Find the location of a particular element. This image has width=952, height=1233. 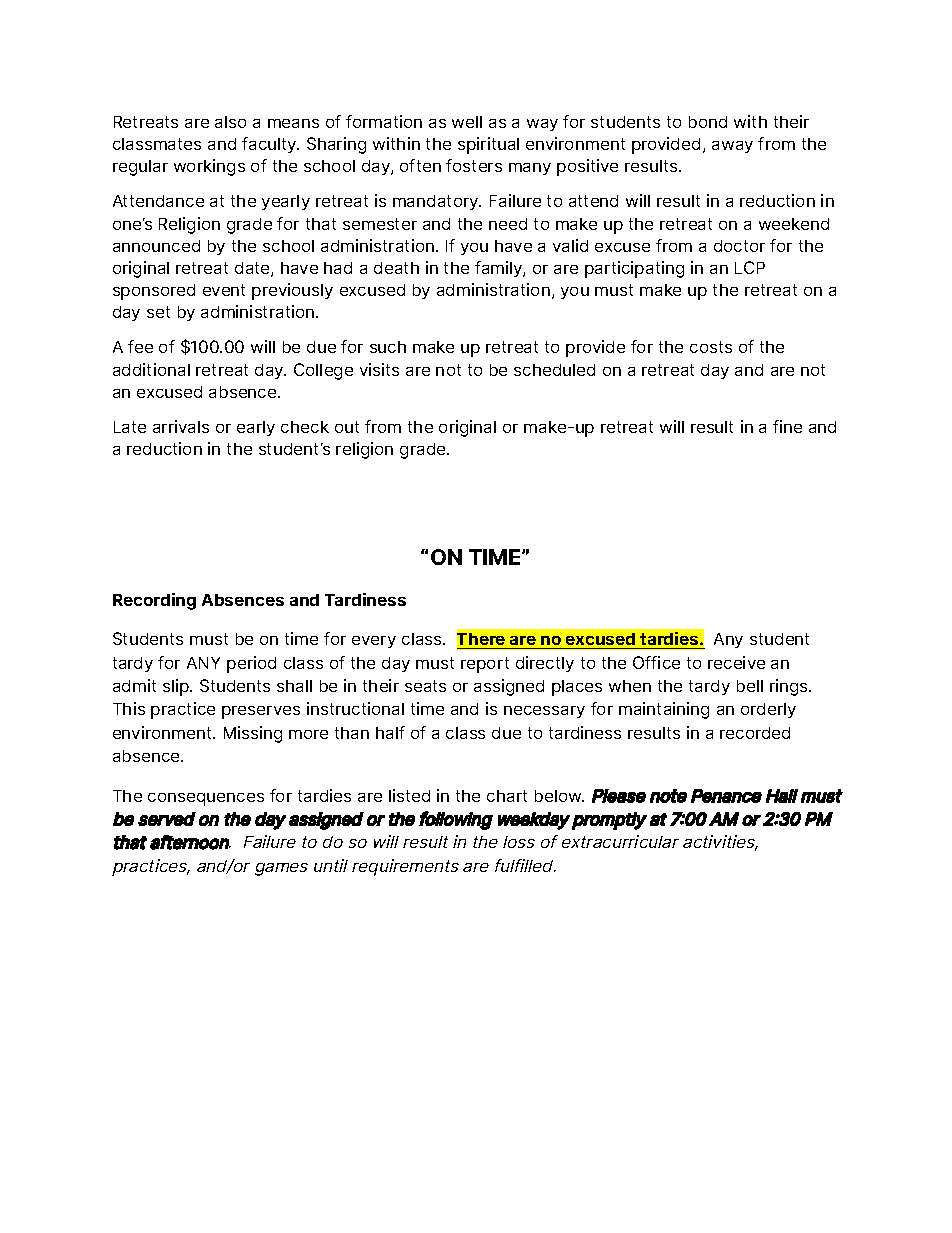

also is located at coordinates (230, 122).
